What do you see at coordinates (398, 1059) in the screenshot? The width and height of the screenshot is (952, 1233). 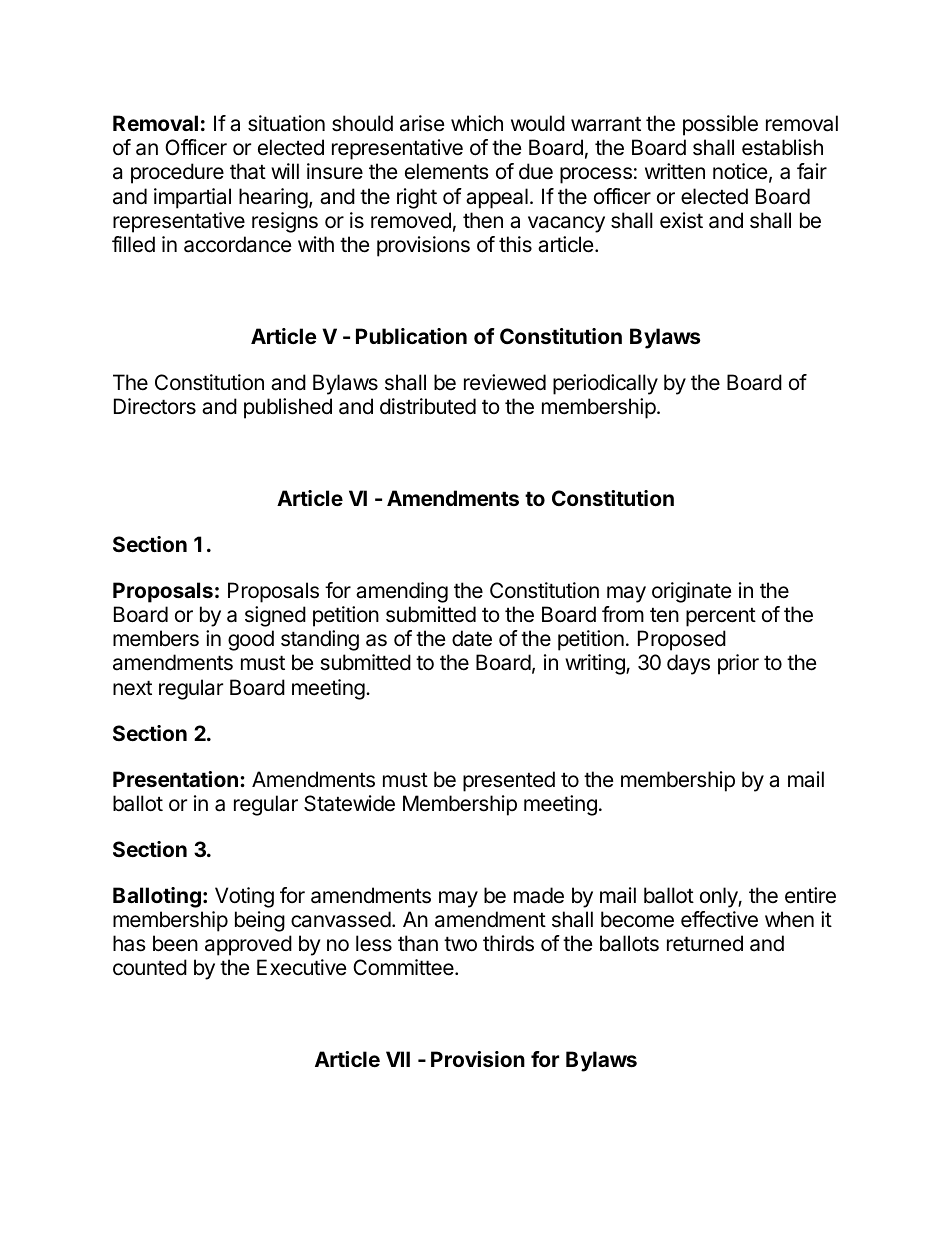 I see `VII` at bounding box center [398, 1059].
